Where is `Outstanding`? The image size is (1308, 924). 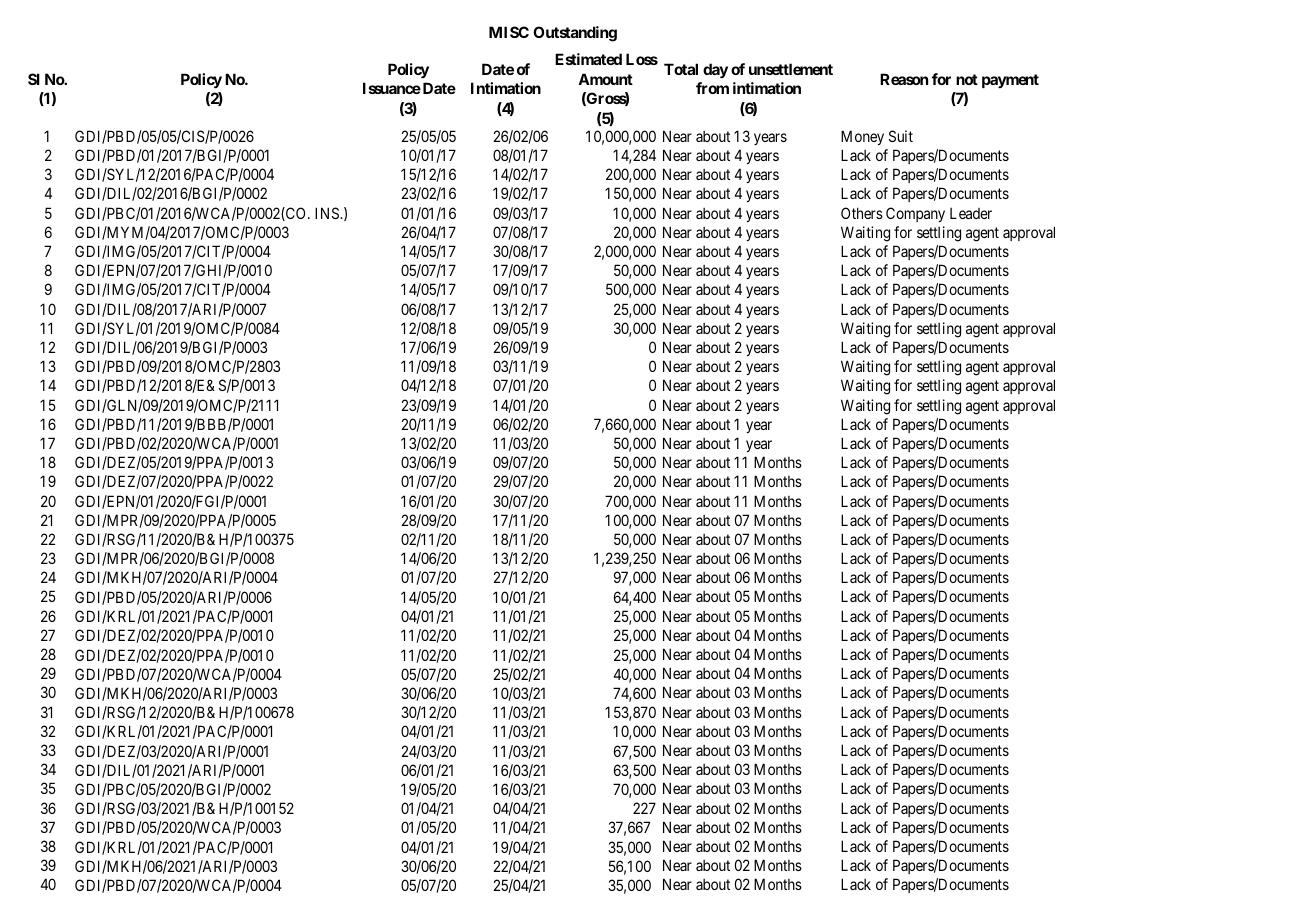 Outstanding is located at coordinates (575, 34).
